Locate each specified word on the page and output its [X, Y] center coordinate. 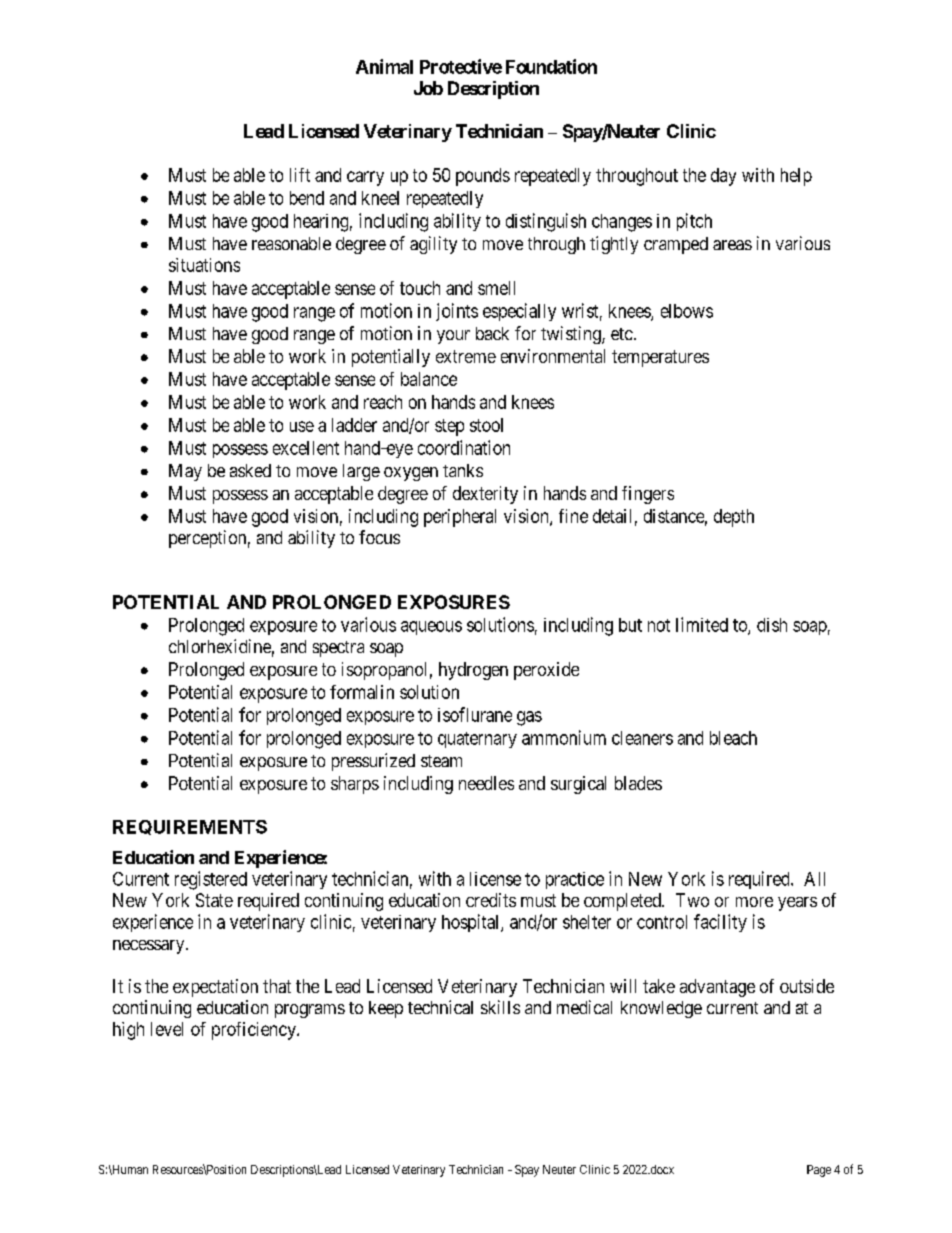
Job [428, 88]
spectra [338, 649]
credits [491, 900]
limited [702, 624]
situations [204, 265]
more [754, 902]
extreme [466, 356]
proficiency [255, 1031]
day [723, 177]
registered [211, 880]
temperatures [660, 358]
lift [300, 175]
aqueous [431, 628]
